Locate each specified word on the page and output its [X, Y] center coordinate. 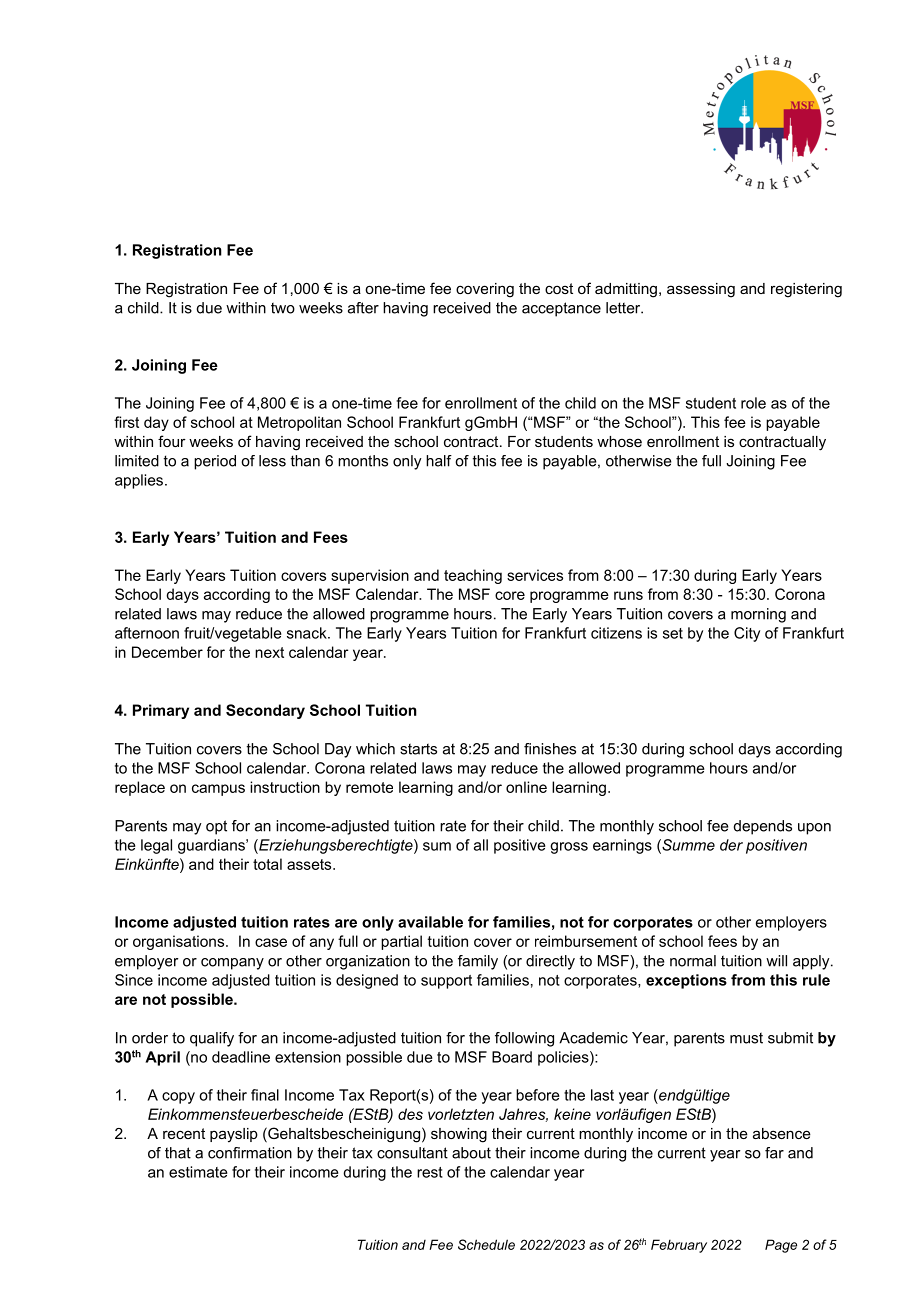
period [215, 462]
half [439, 461]
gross [569, 848]
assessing [701, 290]
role [753, 403]
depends [763, 827]
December [167, 652]
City [747, 634]
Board [512, 1057]
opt [216, 827]
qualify [212, 1039]
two [283, 308]
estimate [198, 1172]
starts [418, 749]
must [746, 1038]
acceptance [561, 309]
